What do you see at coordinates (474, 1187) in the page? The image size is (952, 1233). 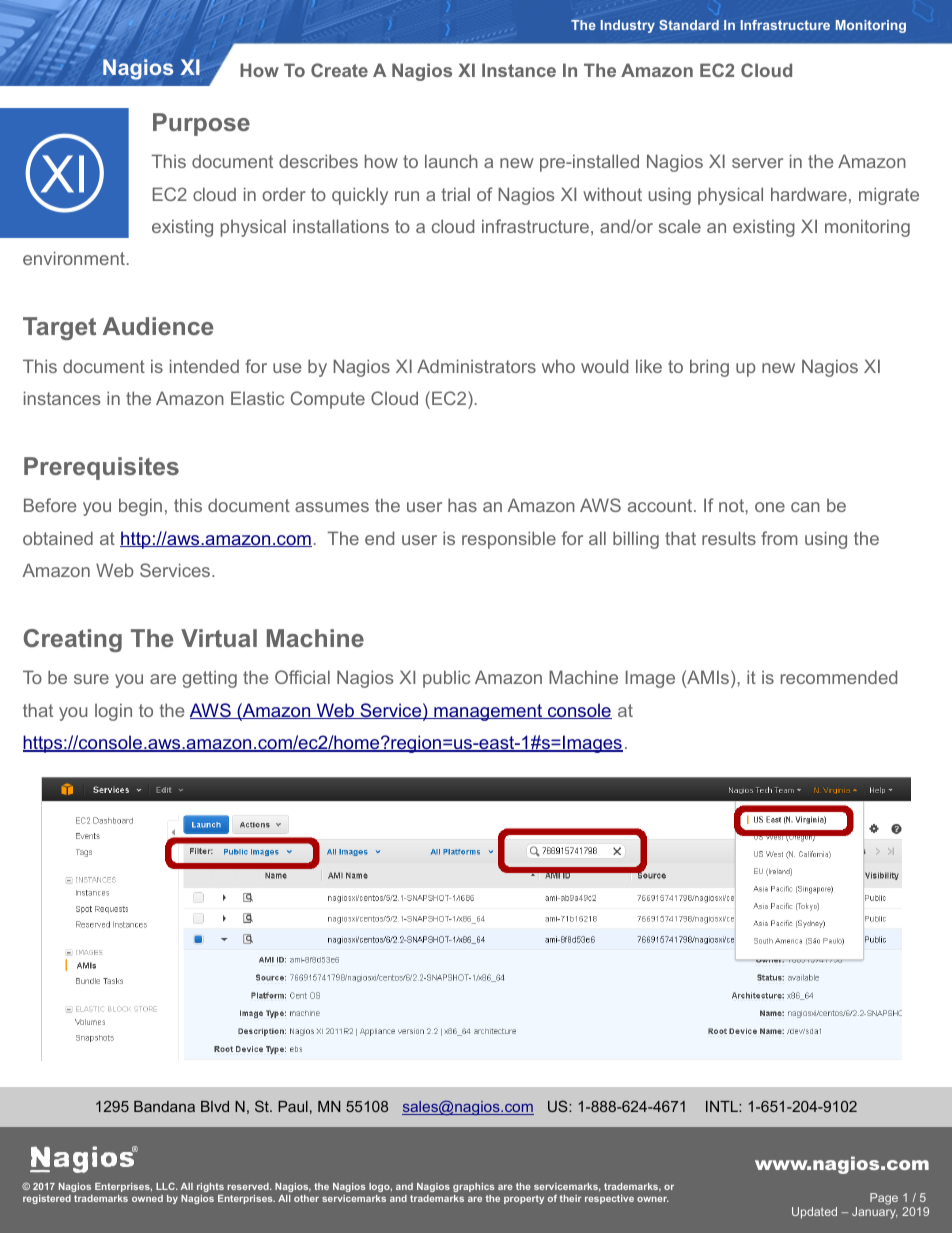 I see `graphics` at bounding box center [474, 1187].
